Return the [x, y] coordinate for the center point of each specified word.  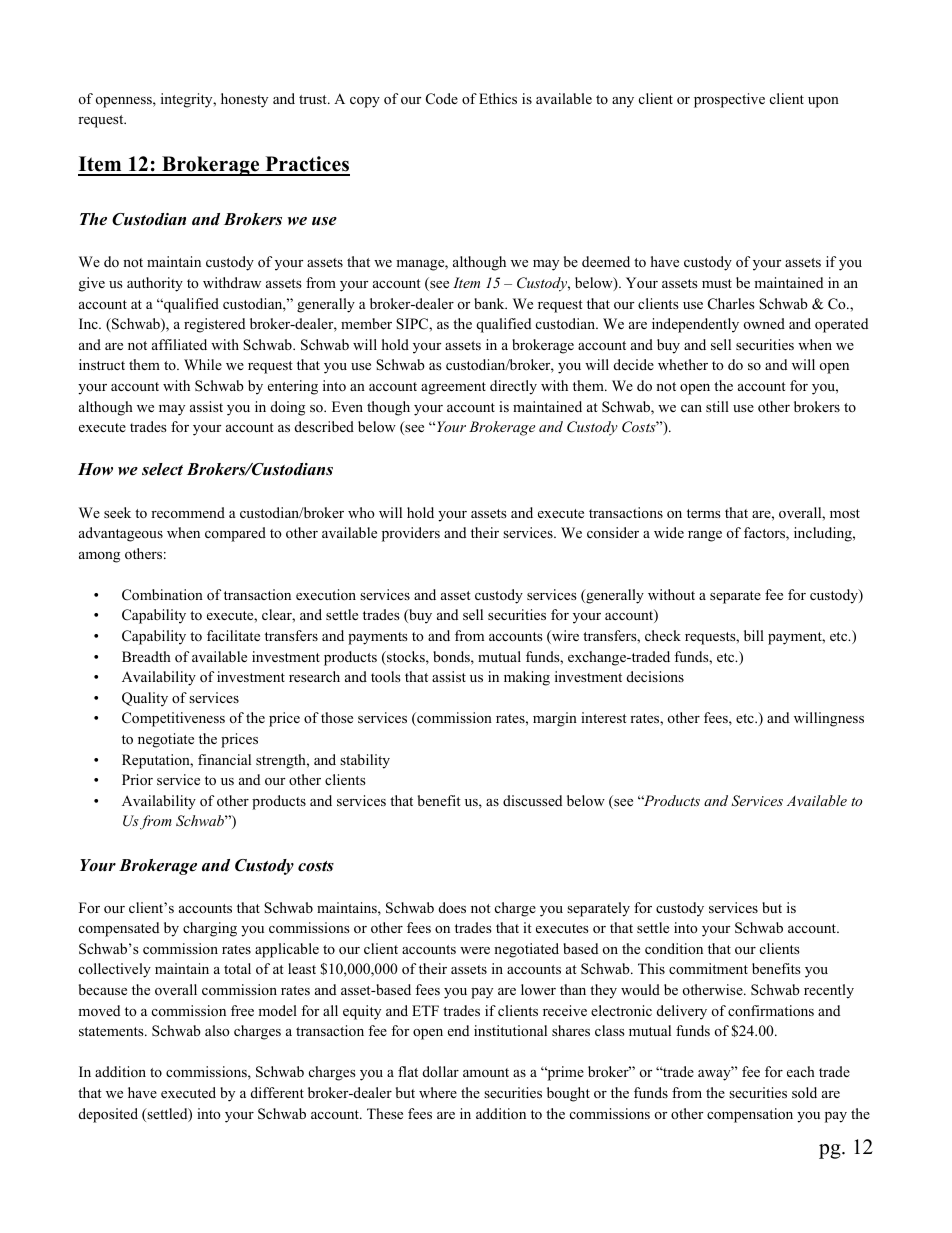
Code [442, 99]
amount [486, 1072]
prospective [729, 100]
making [527, 678]
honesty [244, 100]
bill [754, 635]
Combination [162, 595]
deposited [108, 1115]
